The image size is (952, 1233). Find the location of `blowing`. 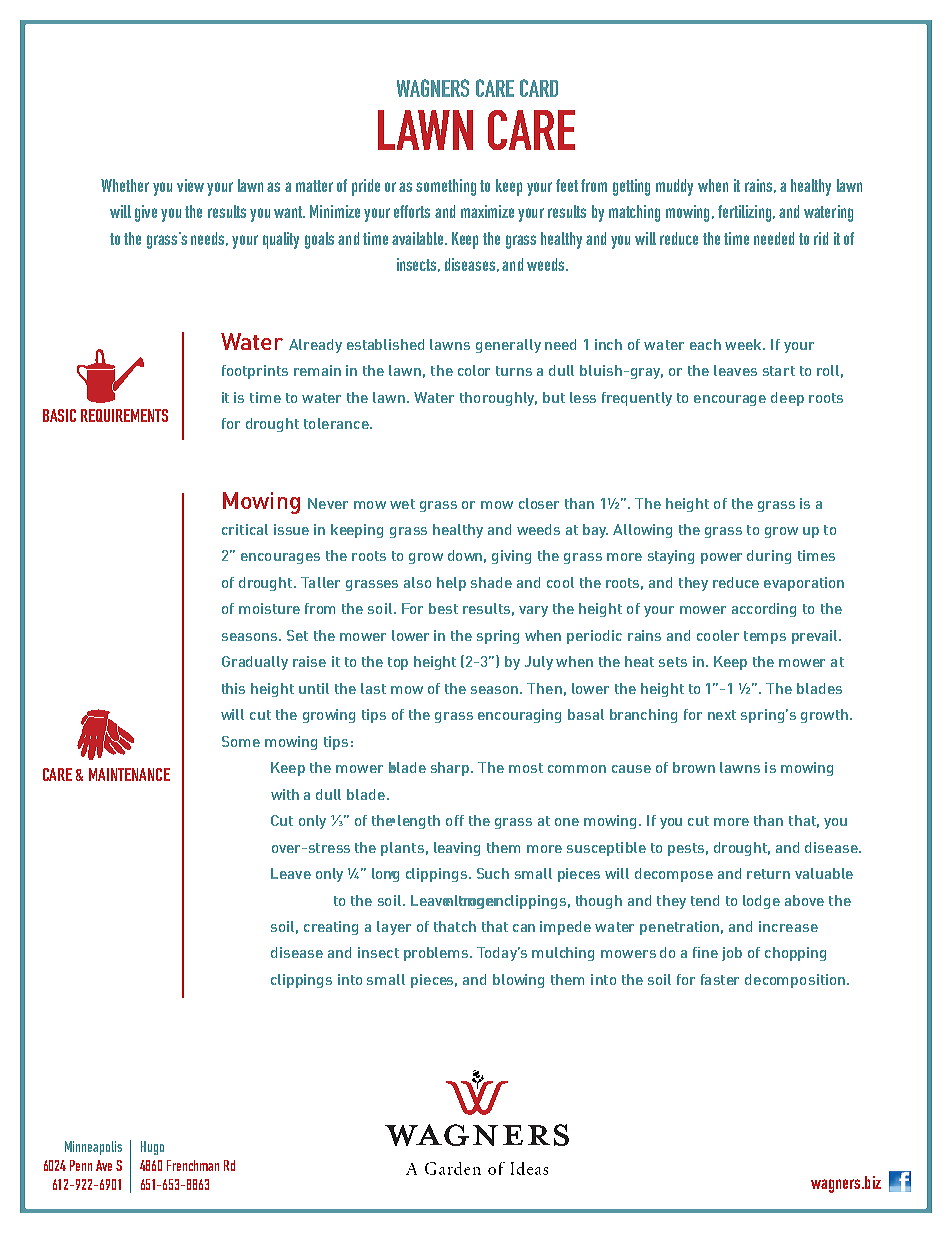

blowing is located at coordinates (518, 981).
